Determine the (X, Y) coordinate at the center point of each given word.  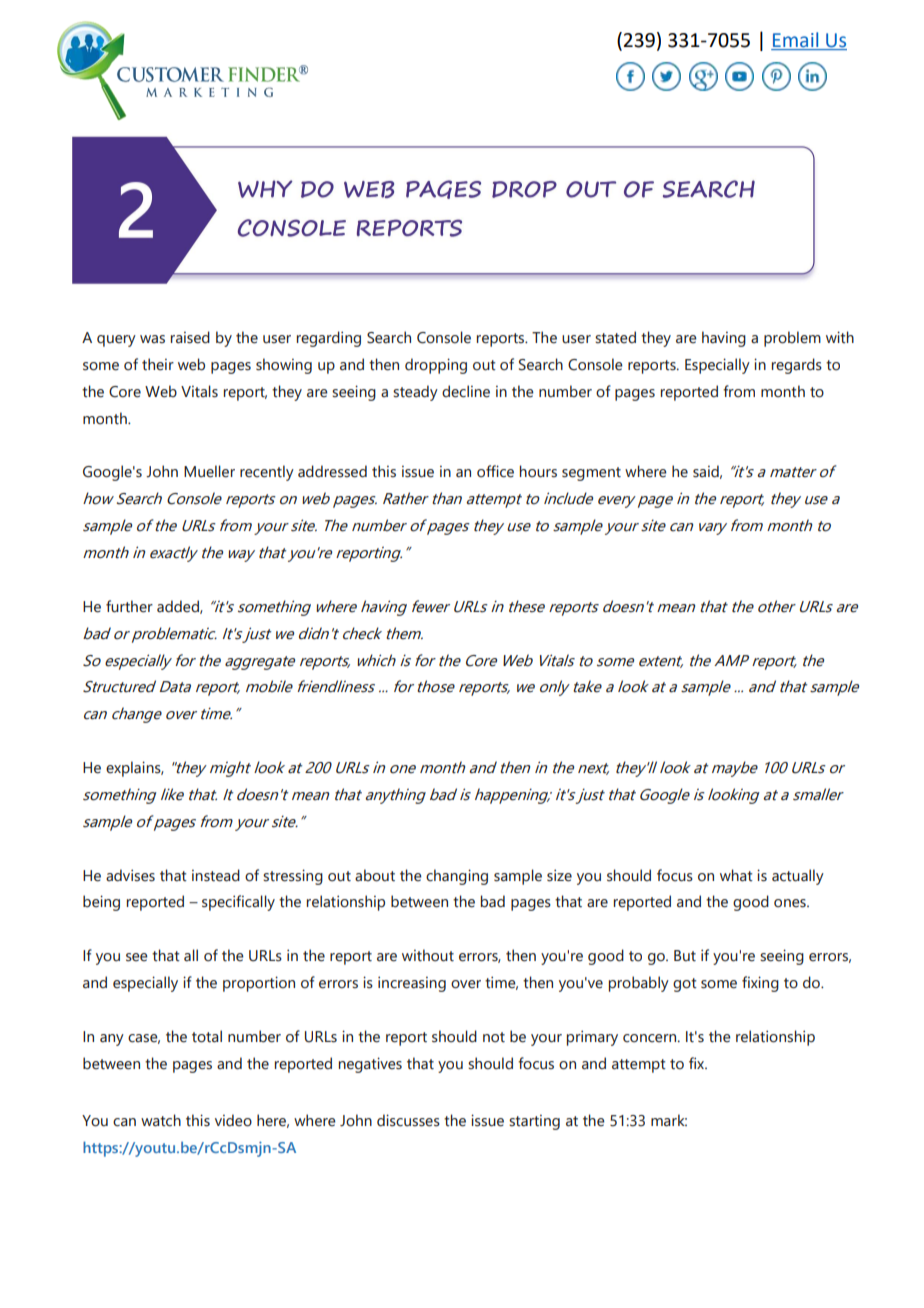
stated (615, 337)
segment (591, 474)
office (495, 471)
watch (161, 1120)
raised (190, 337)
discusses (408, 1120)
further (129, 606)
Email (795, 39)
